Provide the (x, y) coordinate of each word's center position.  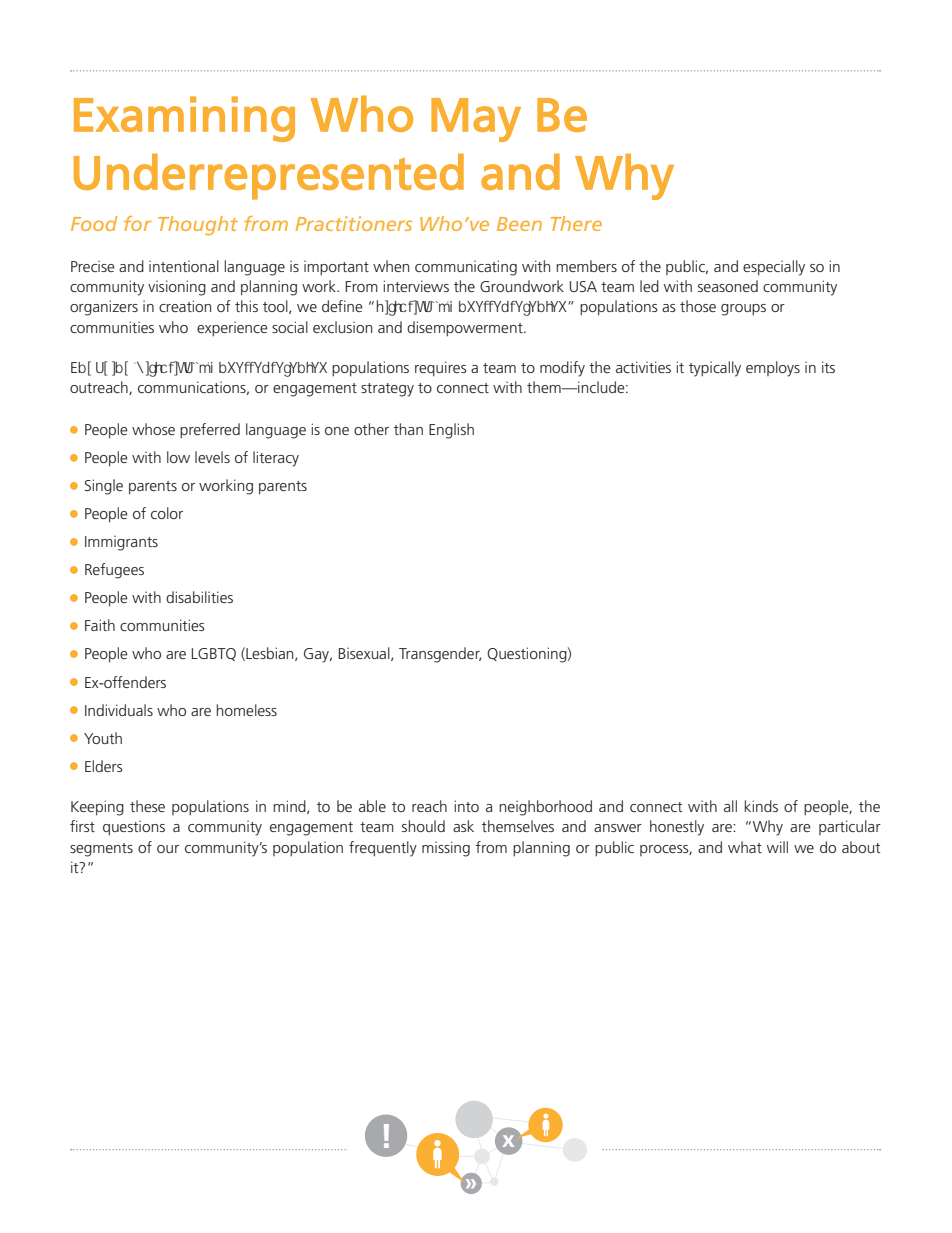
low (178, 457)
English (451, 431)
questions (134, 827)
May (476, 120)
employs (773, 369)
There (576, 223)
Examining (184, 119)
